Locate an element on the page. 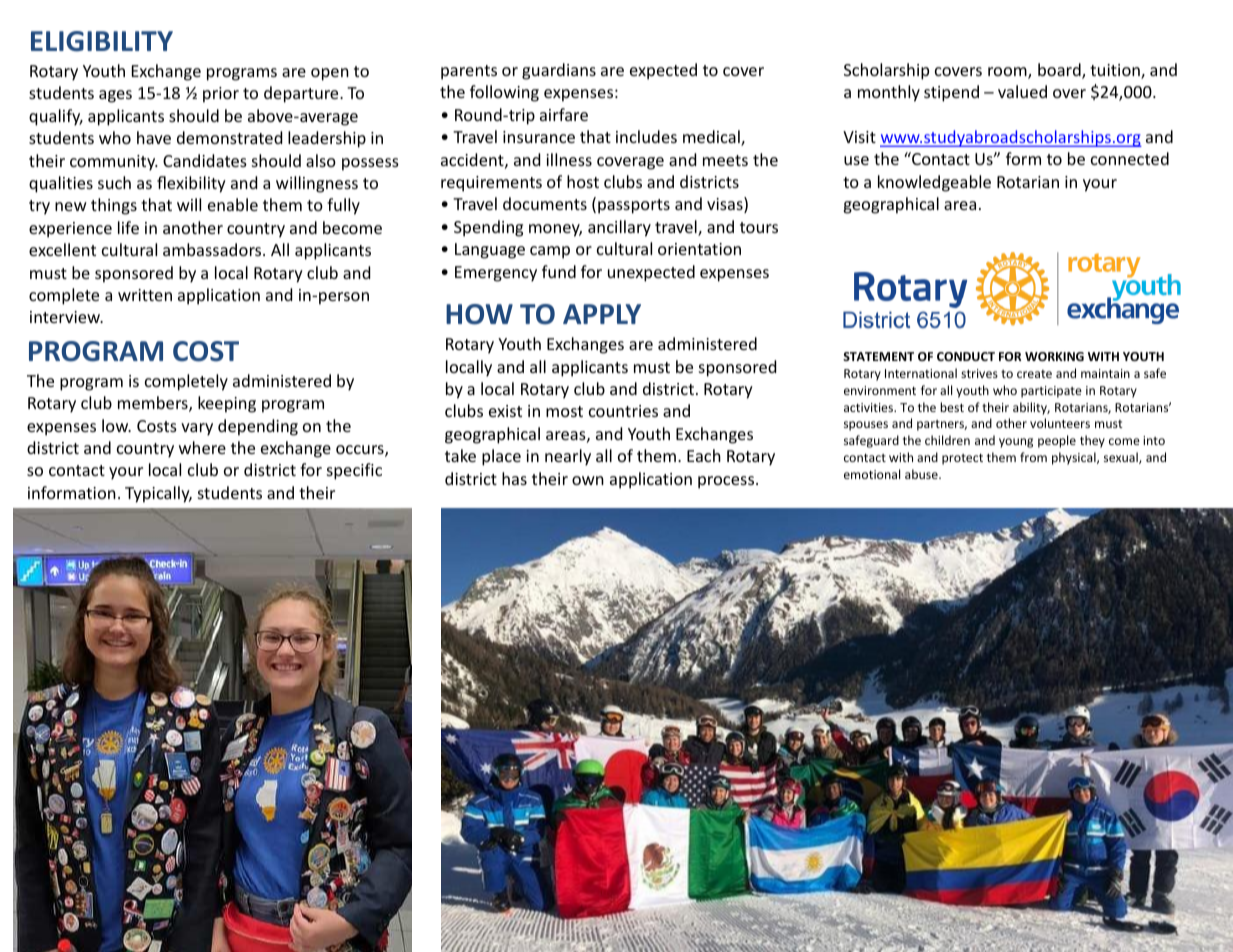 This page has width=1233, height=952. create is located at coordinates (1034, 374).
